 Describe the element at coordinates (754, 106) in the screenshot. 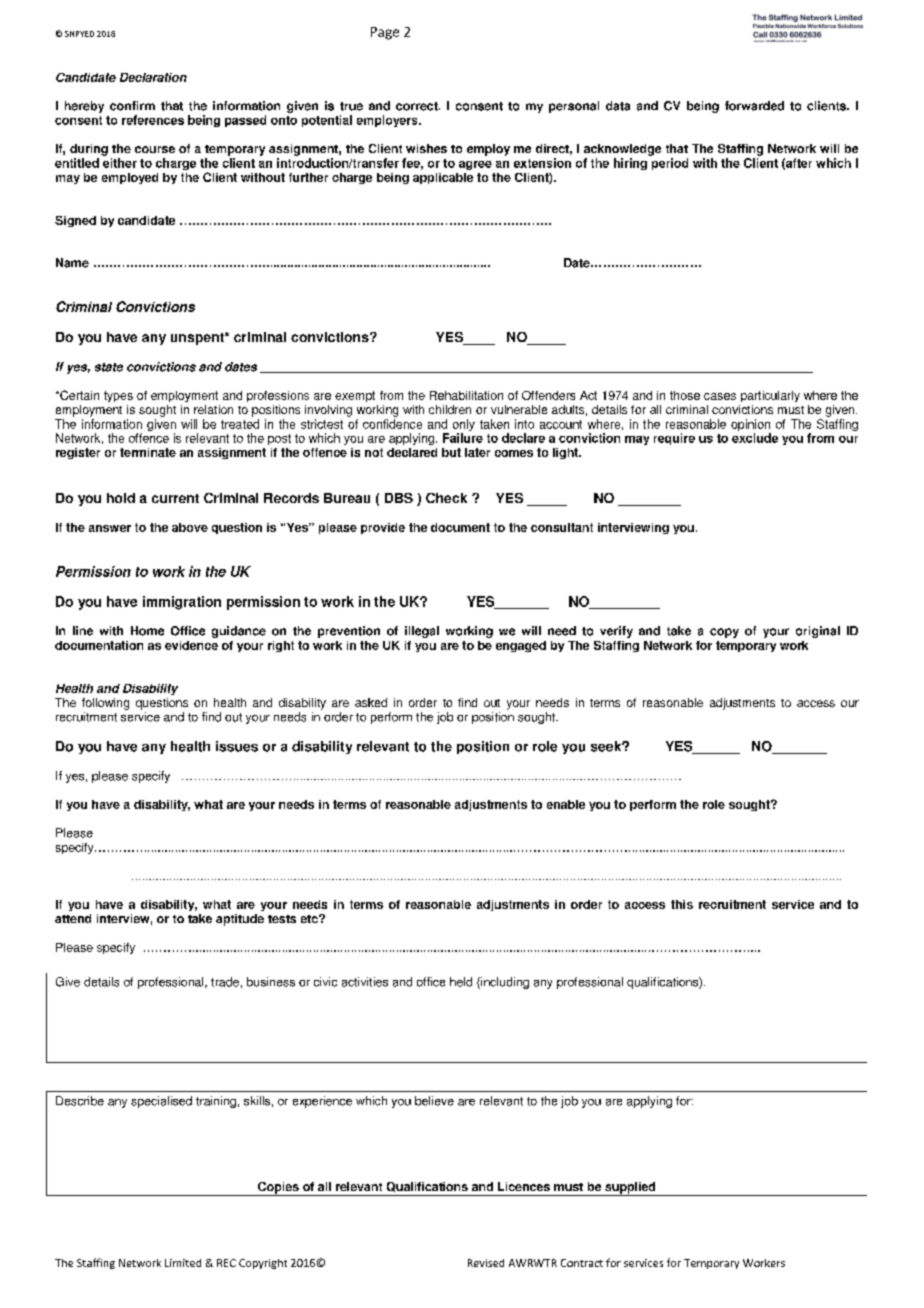

I see `forwarded` at that location.
